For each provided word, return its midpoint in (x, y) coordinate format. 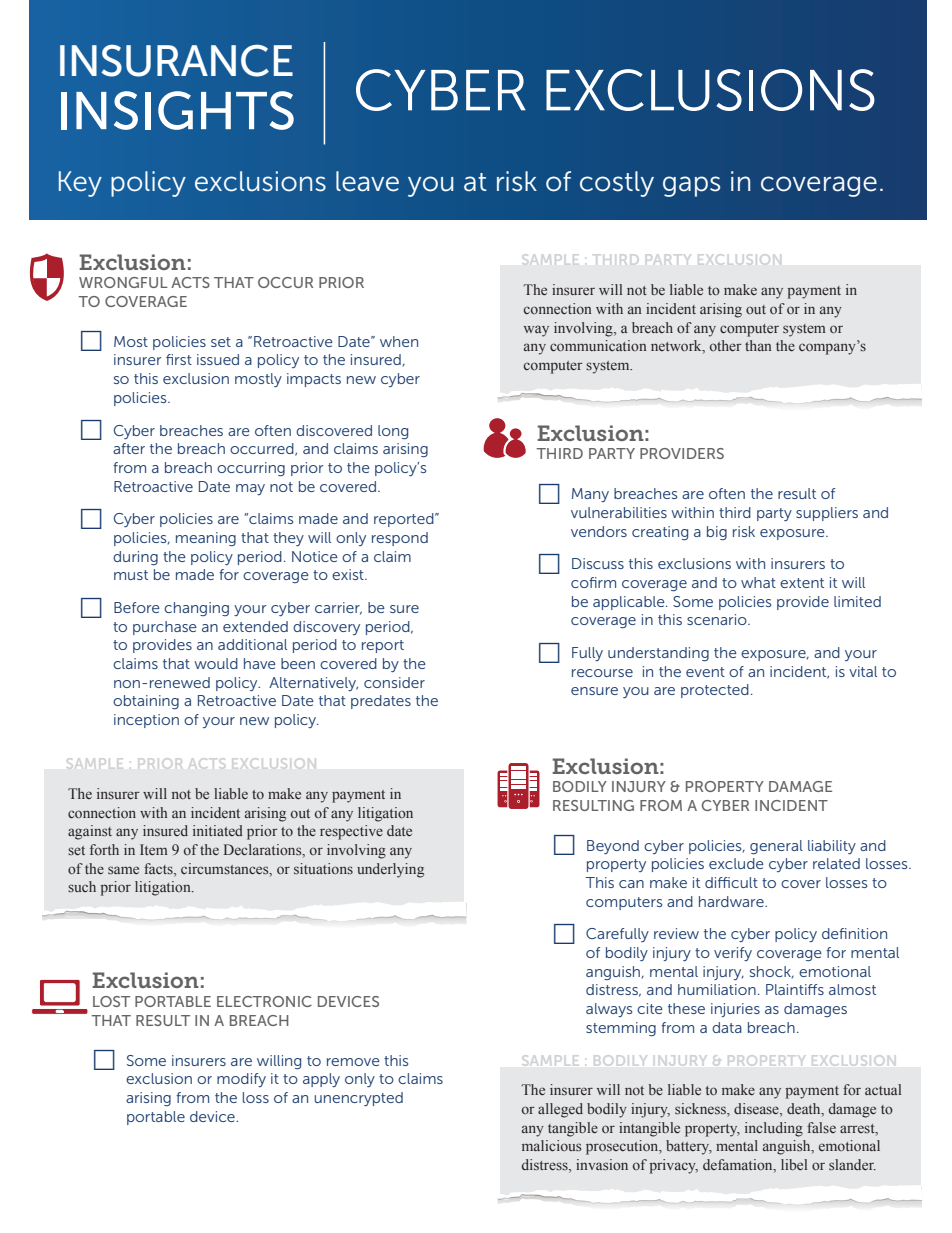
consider (394, 682)
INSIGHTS (177, 110)
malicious (551, 1145)
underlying (390, 870)
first (179, 359)
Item (154, 849)
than (758, 345)
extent (802, 583)
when (399, 341)
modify (241, 1080)
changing (196, 609)
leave (367, 181)
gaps (691, 186)
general (776, 847)
